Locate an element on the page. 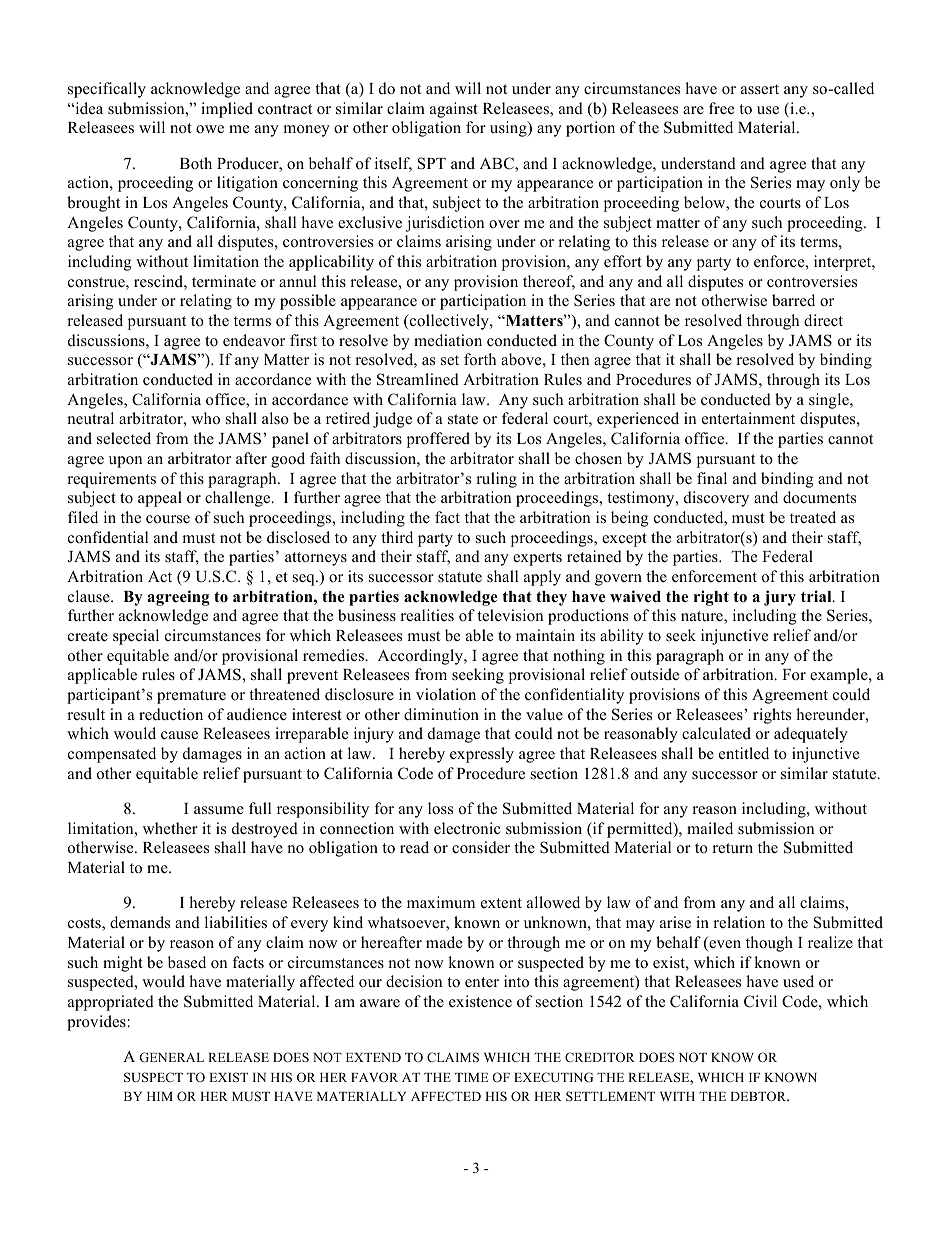  special is located at coordinates (136, 637).
